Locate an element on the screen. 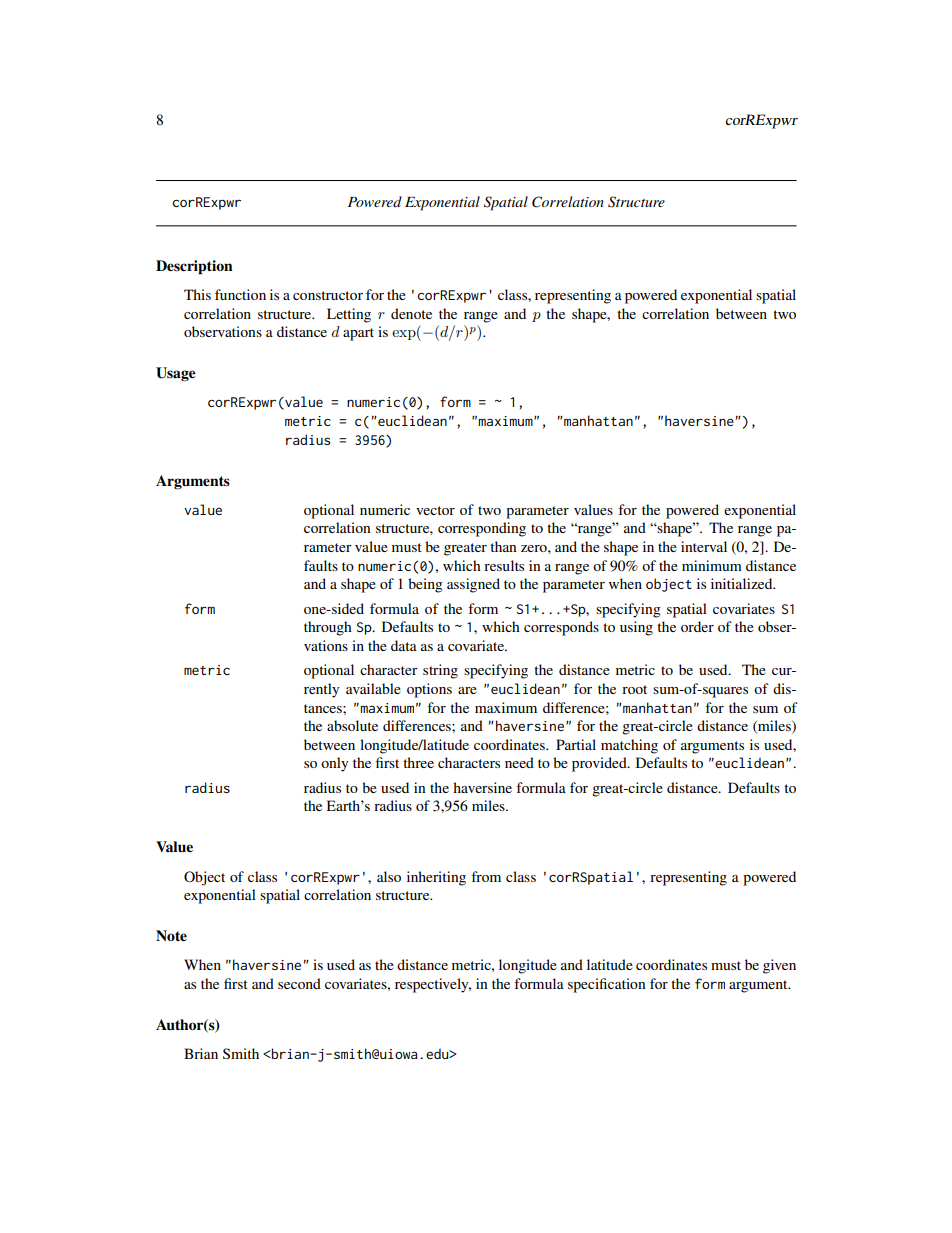  assigned is located at coordinates (473, 585).
